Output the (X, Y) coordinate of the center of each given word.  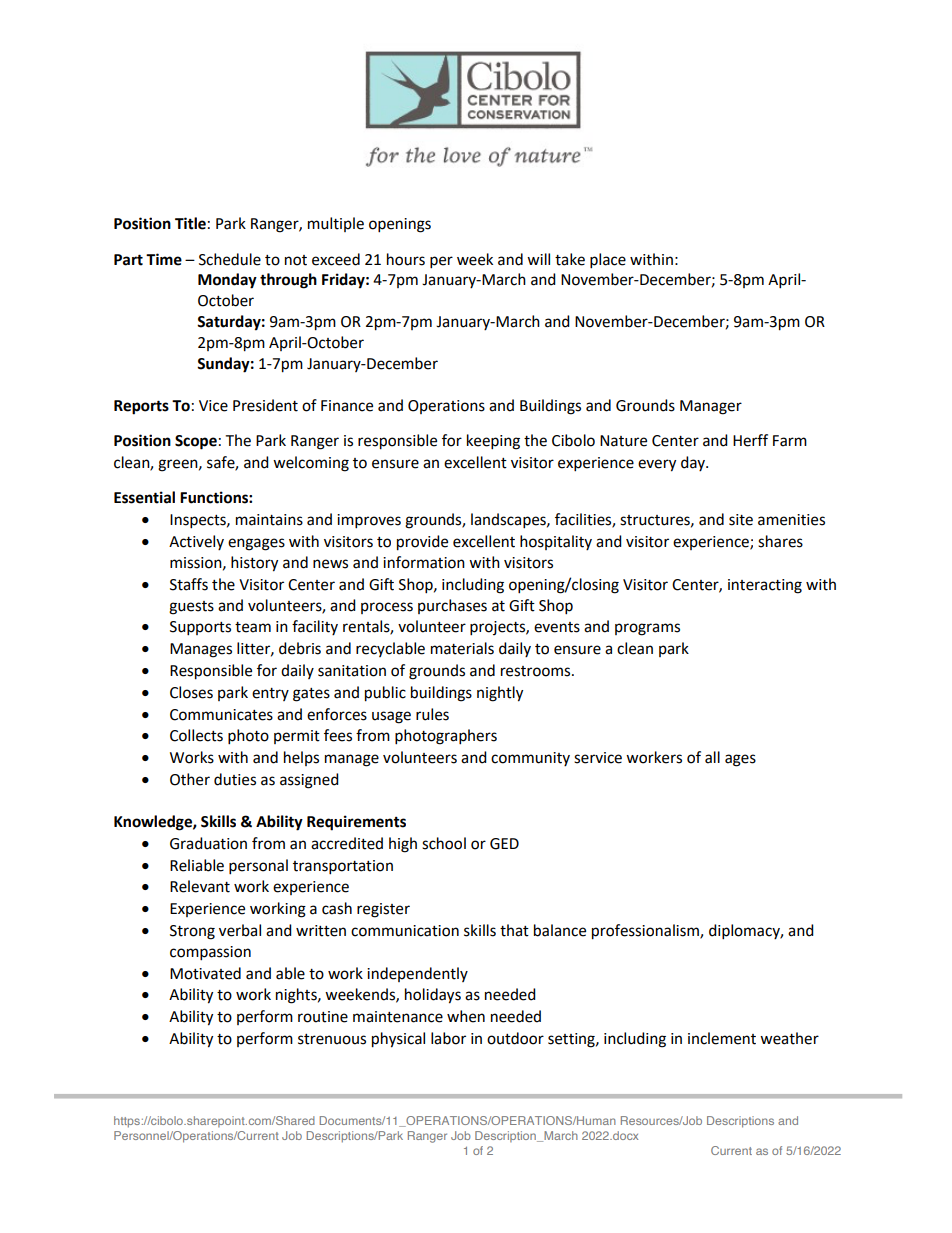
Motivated (205, 973)
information (424, 562)
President (265, 405)
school (444, 843)
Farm (790, 441)
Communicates (221, 715)
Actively (196, 542)
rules (432, 714)
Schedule (230, 259)
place (608, 261)
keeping (493, 442)
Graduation (208, 843)
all (712, 757)
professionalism (646, 932)
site (741, 520)
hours (406, 259)
